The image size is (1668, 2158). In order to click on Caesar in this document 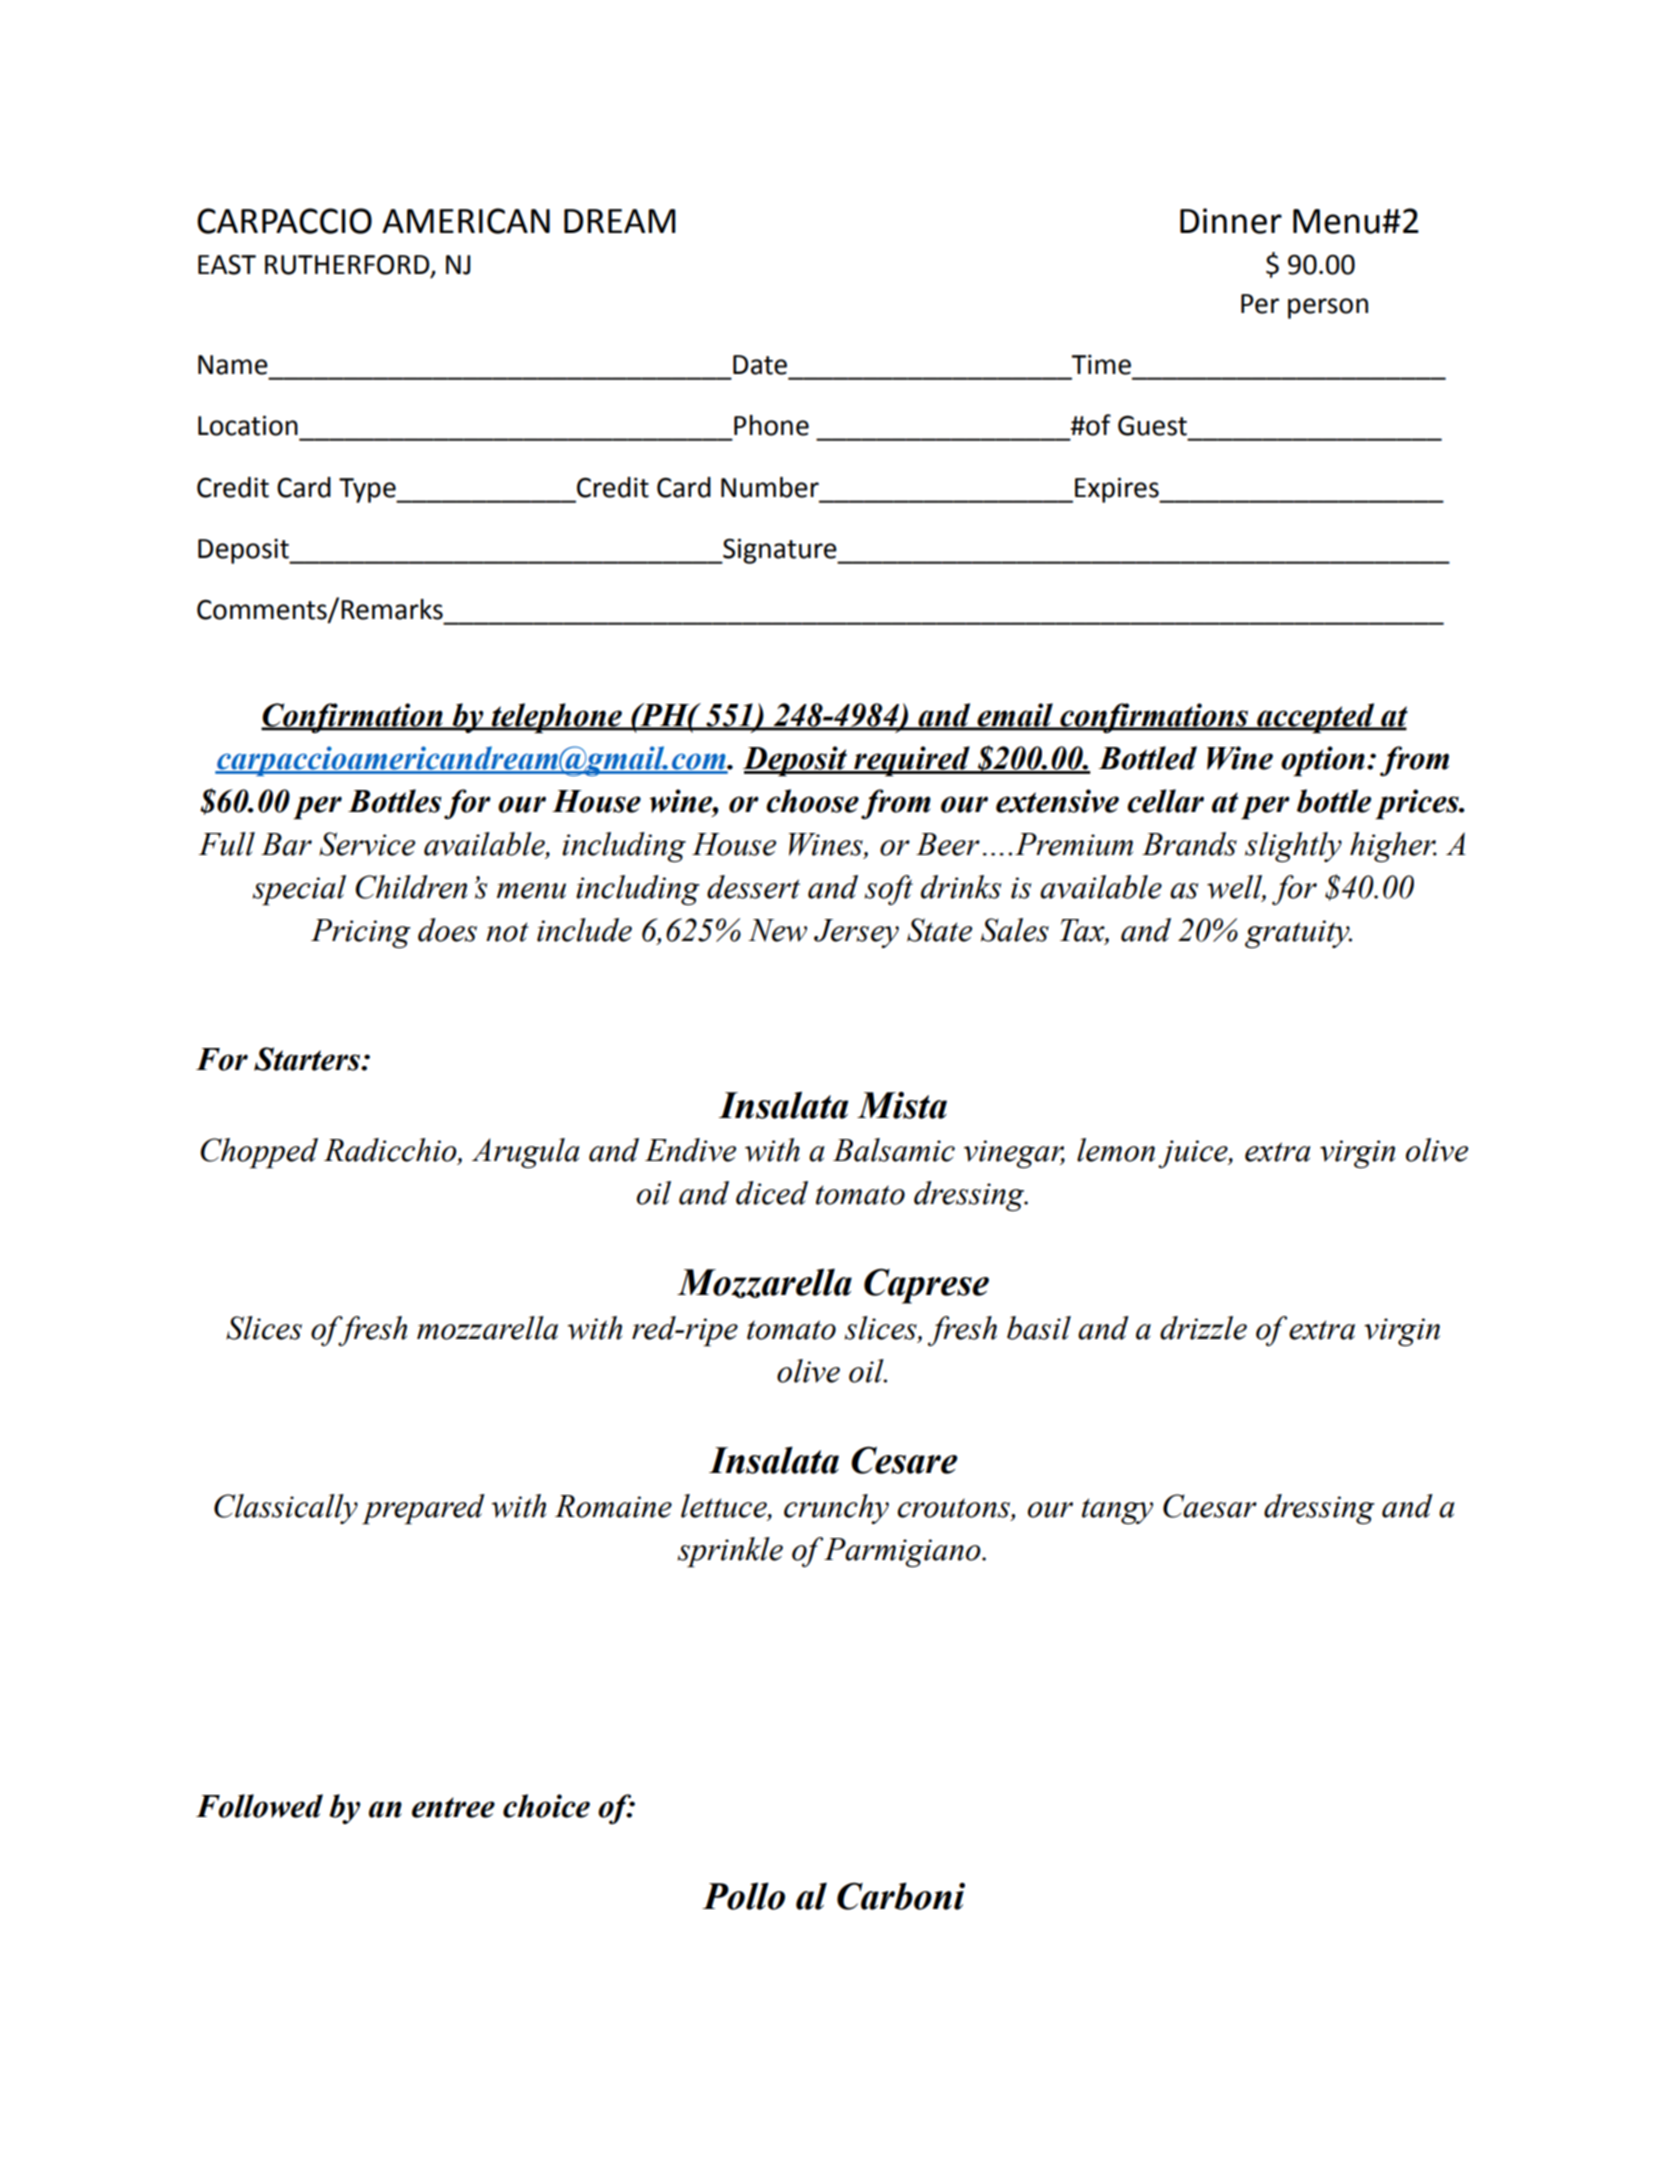, I will do `click(1210, 1506)`.
